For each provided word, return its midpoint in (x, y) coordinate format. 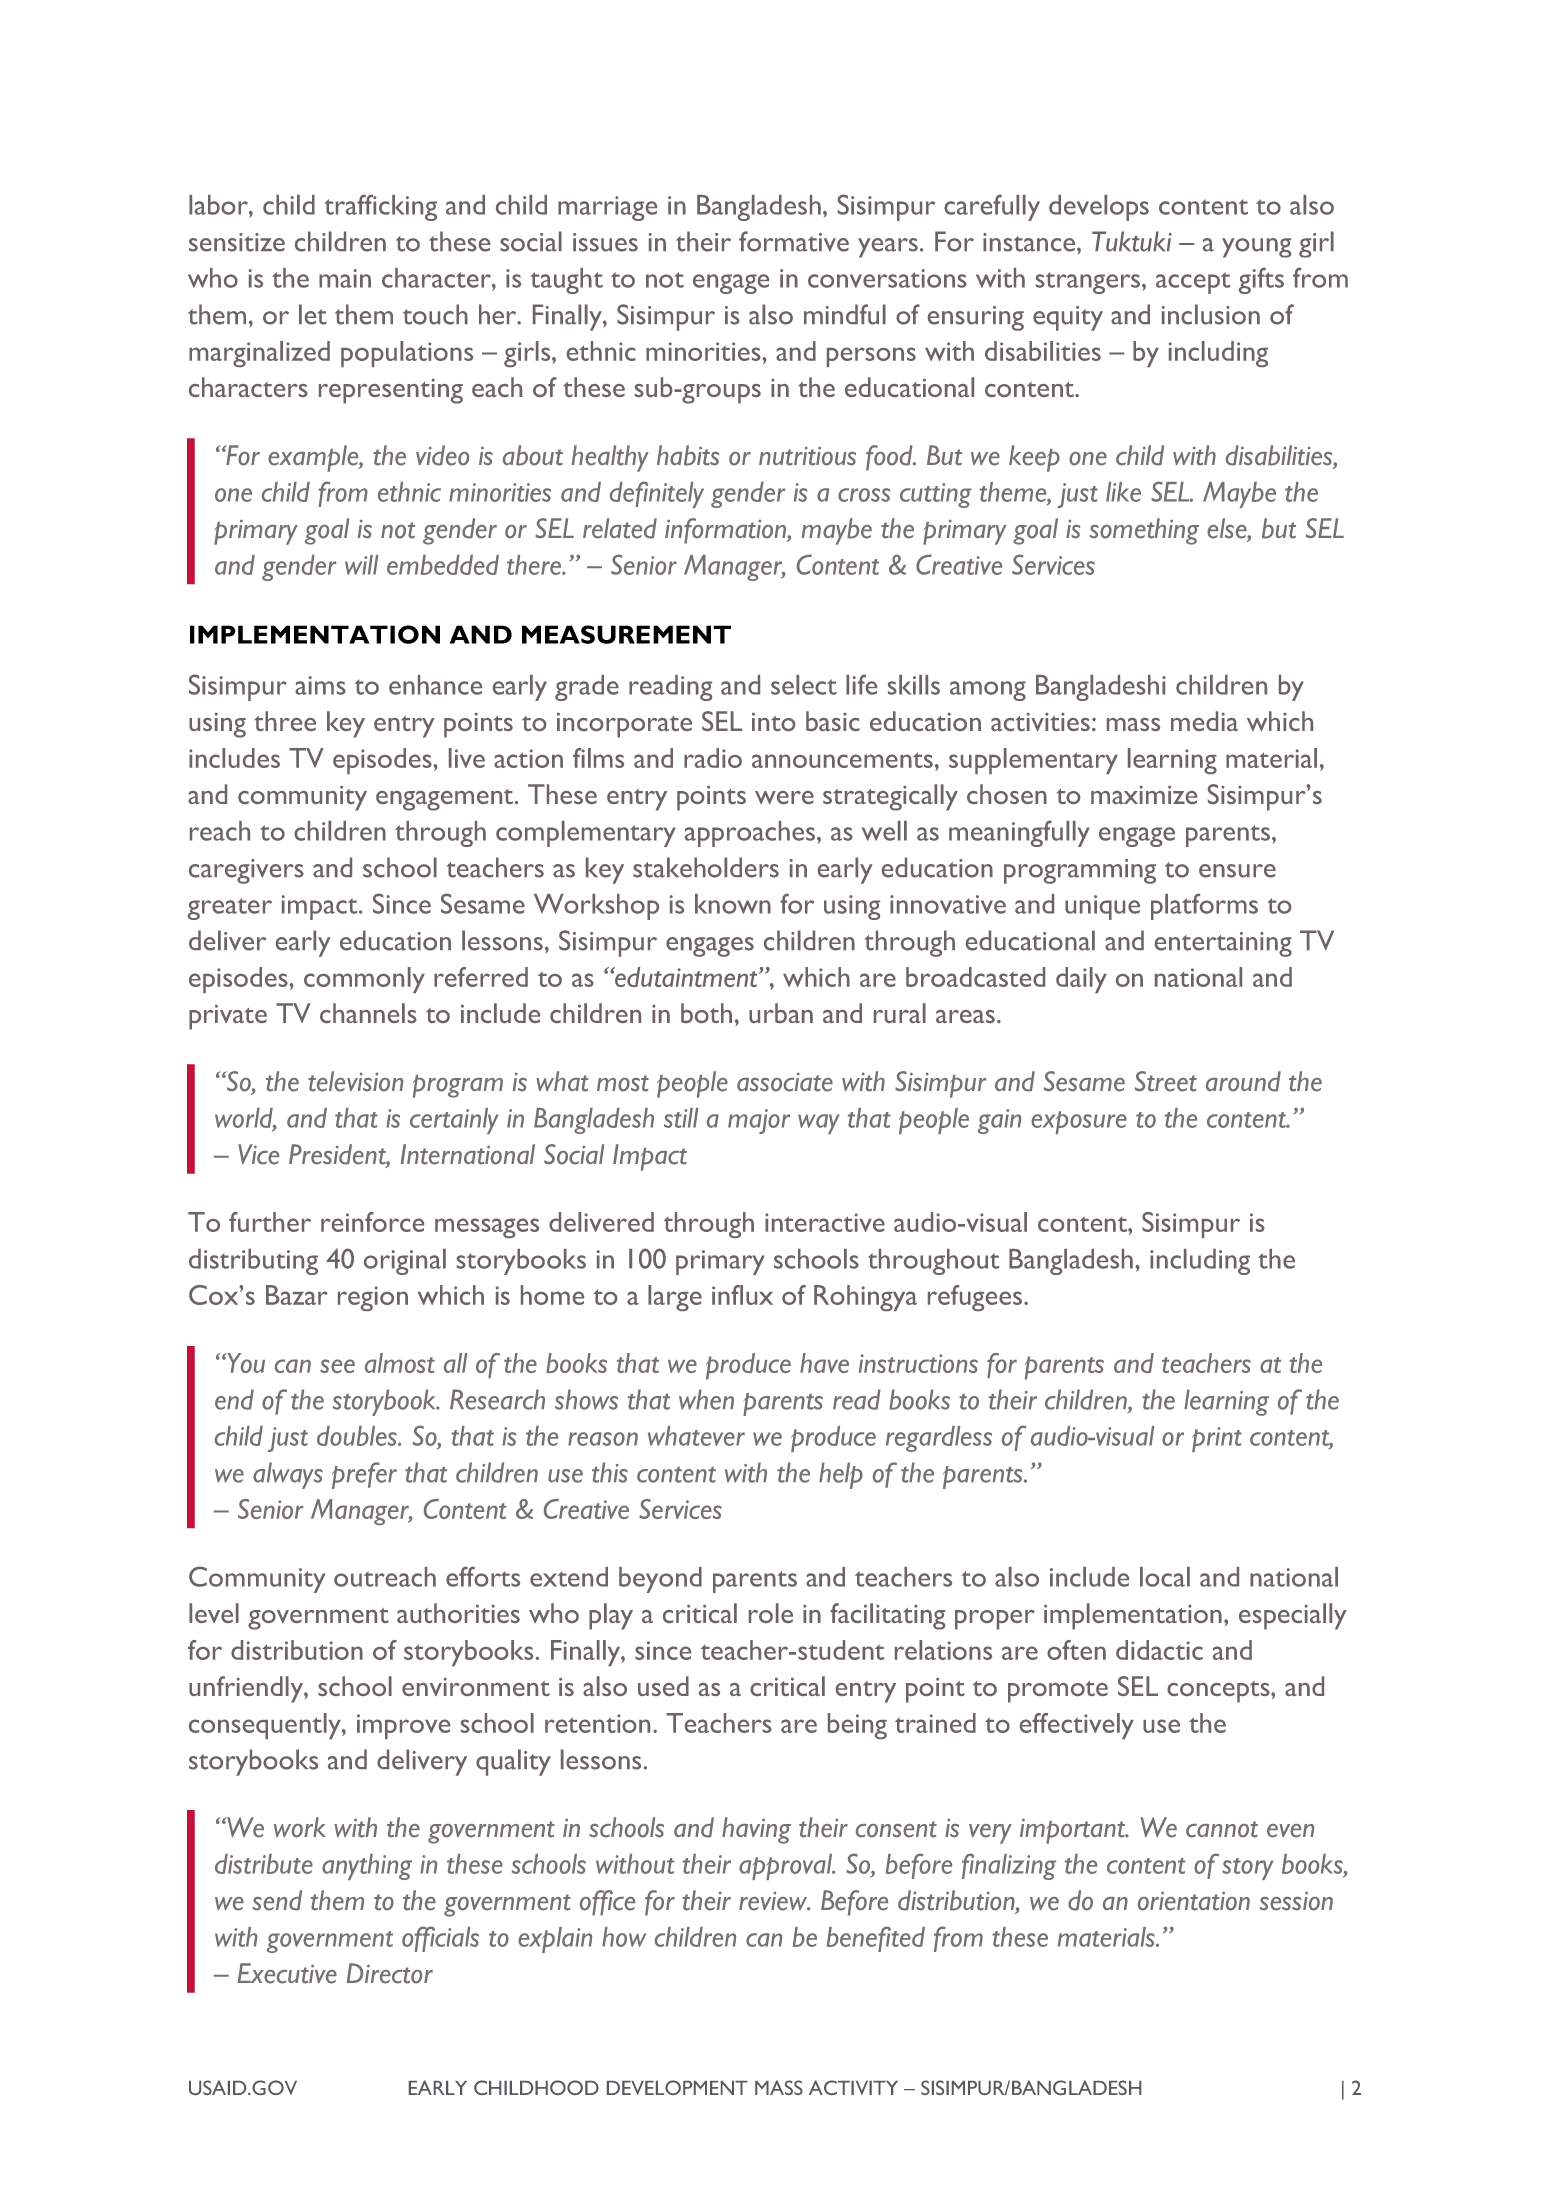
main (345, 278)
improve (403, 1726)
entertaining (1223, 944)
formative (794, 241)
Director (390, 1973)
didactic (1159, 1650)
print (1217, 1439)
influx (742, 1295)
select (804, 685)
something (1144, 531)
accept (1193, 283)
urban (781, 1013)
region (373, 1298)
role (771, 1613)
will (361, 565)
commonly (364, 980)
